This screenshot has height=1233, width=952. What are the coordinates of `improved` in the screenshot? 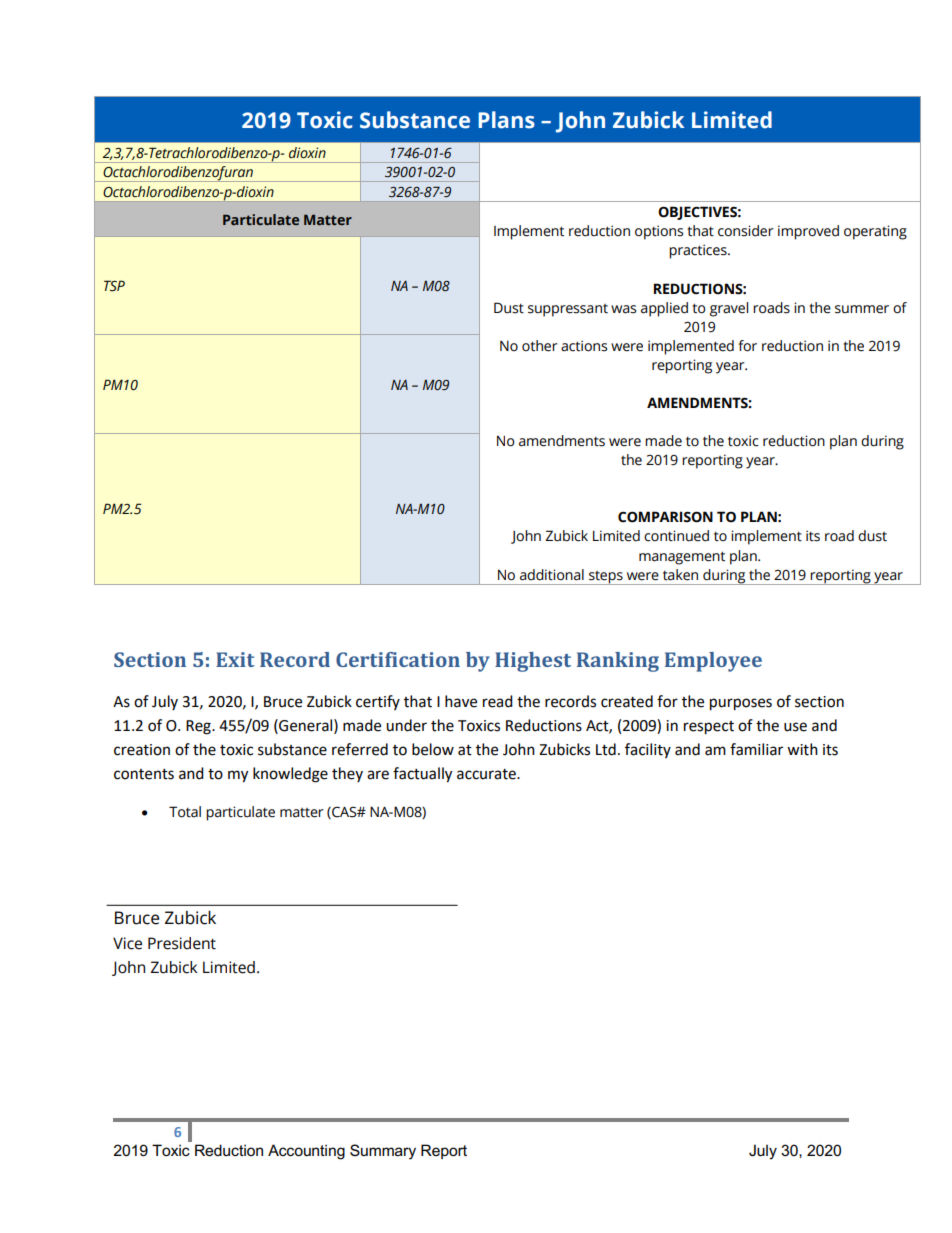 It's located at (808, 232).
